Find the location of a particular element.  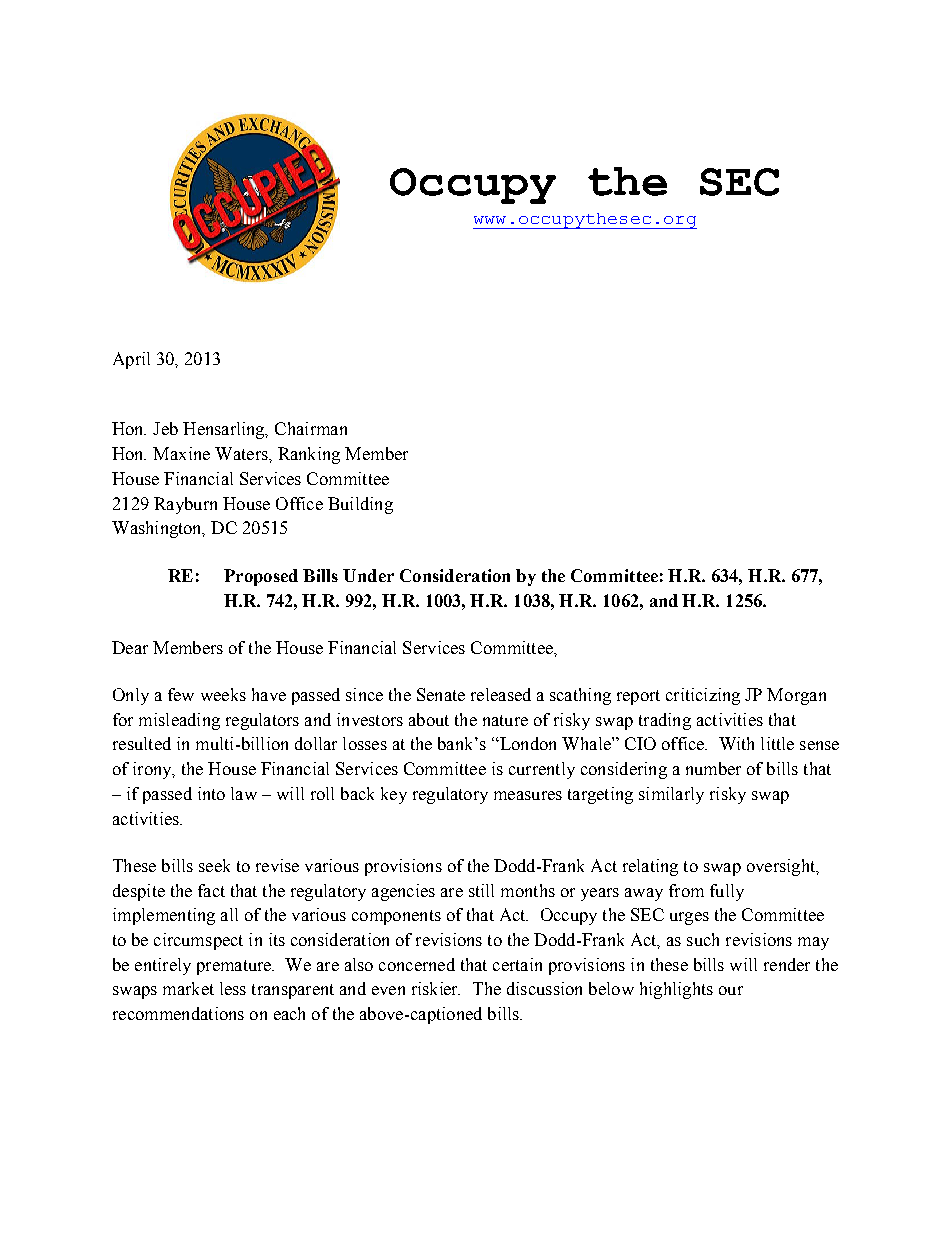

criticizing is located at coordinates (703, 696).
